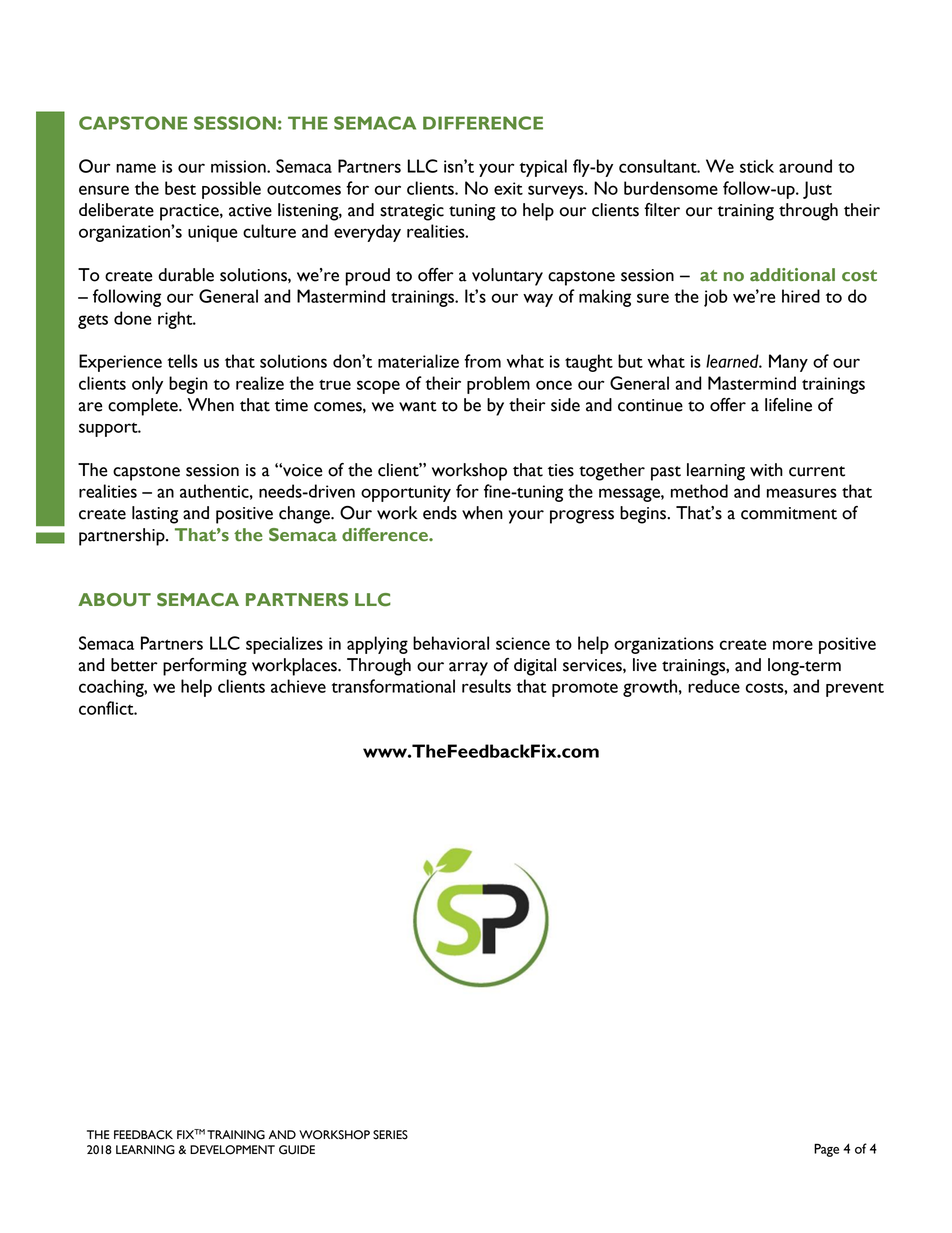 This screenshot has height=1233, width=952. Describe the element at coordinates (180, 188) in the screenshot. I see `best` at that location.
